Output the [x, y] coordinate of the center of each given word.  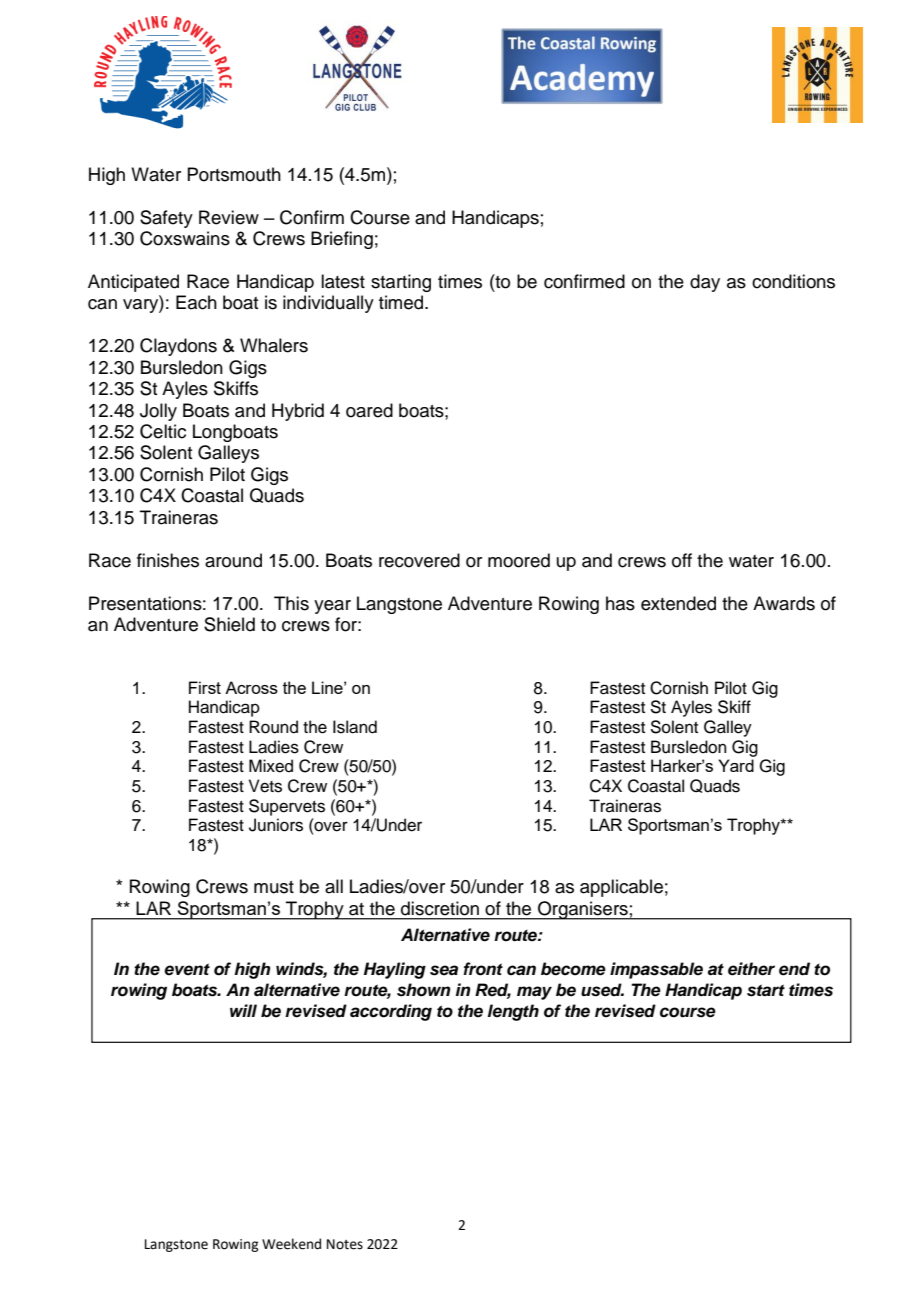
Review [229, 217]
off [682, 560]
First [205, 687]
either [751, 969]
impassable [656, 970]
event [187, 969]
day [705, 283]
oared [369, 410]
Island [355, 727]
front [483, 969]
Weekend [291, 1244]
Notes [345, 1244]
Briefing [342, 240]
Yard [736, 765]
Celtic [163, 431]
